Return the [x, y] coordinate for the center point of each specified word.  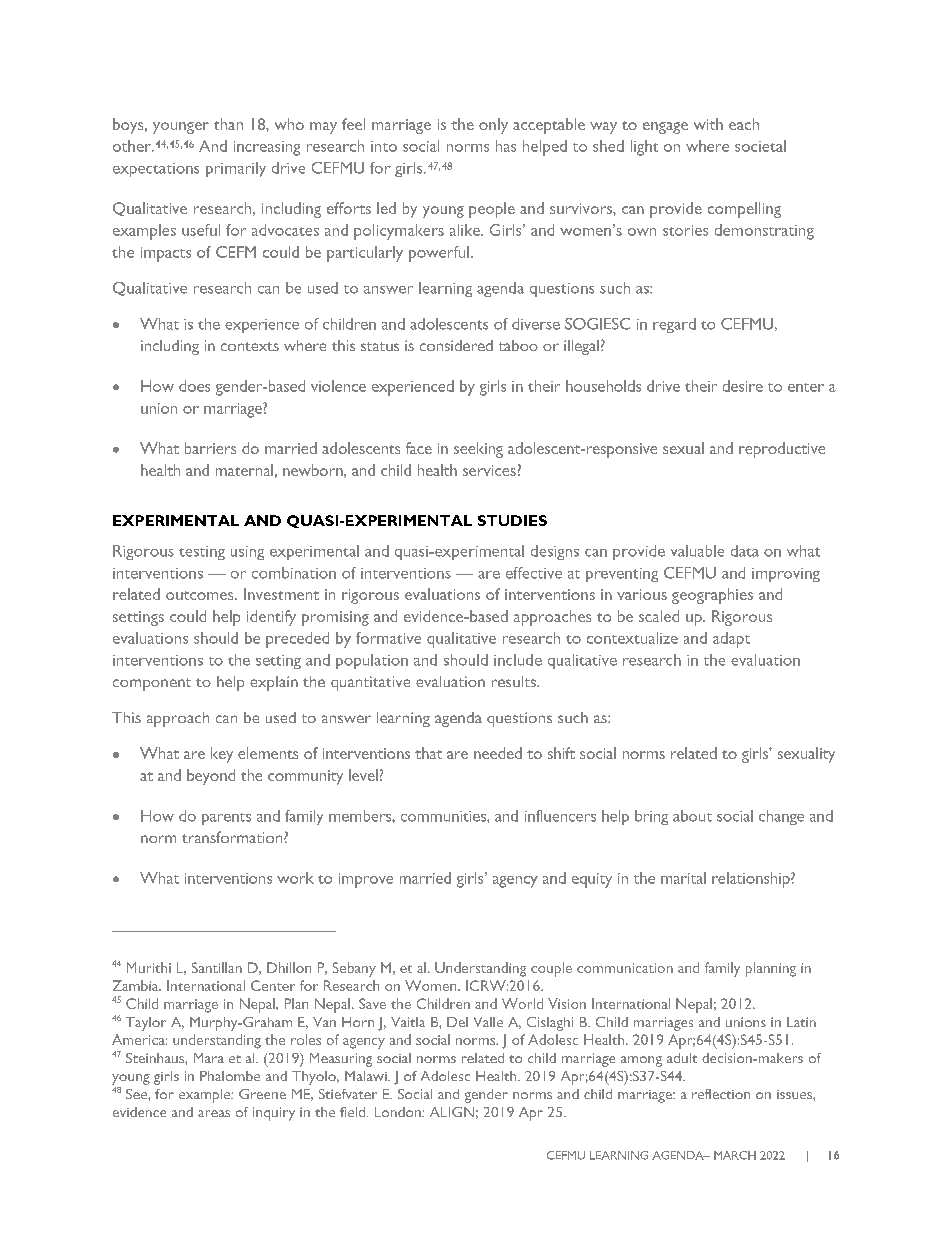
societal [760, 146]
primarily [236, 169]
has [506, 146]
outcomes [201, 595]
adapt [731, 640]
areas [214, 1113]
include [518, 660]
